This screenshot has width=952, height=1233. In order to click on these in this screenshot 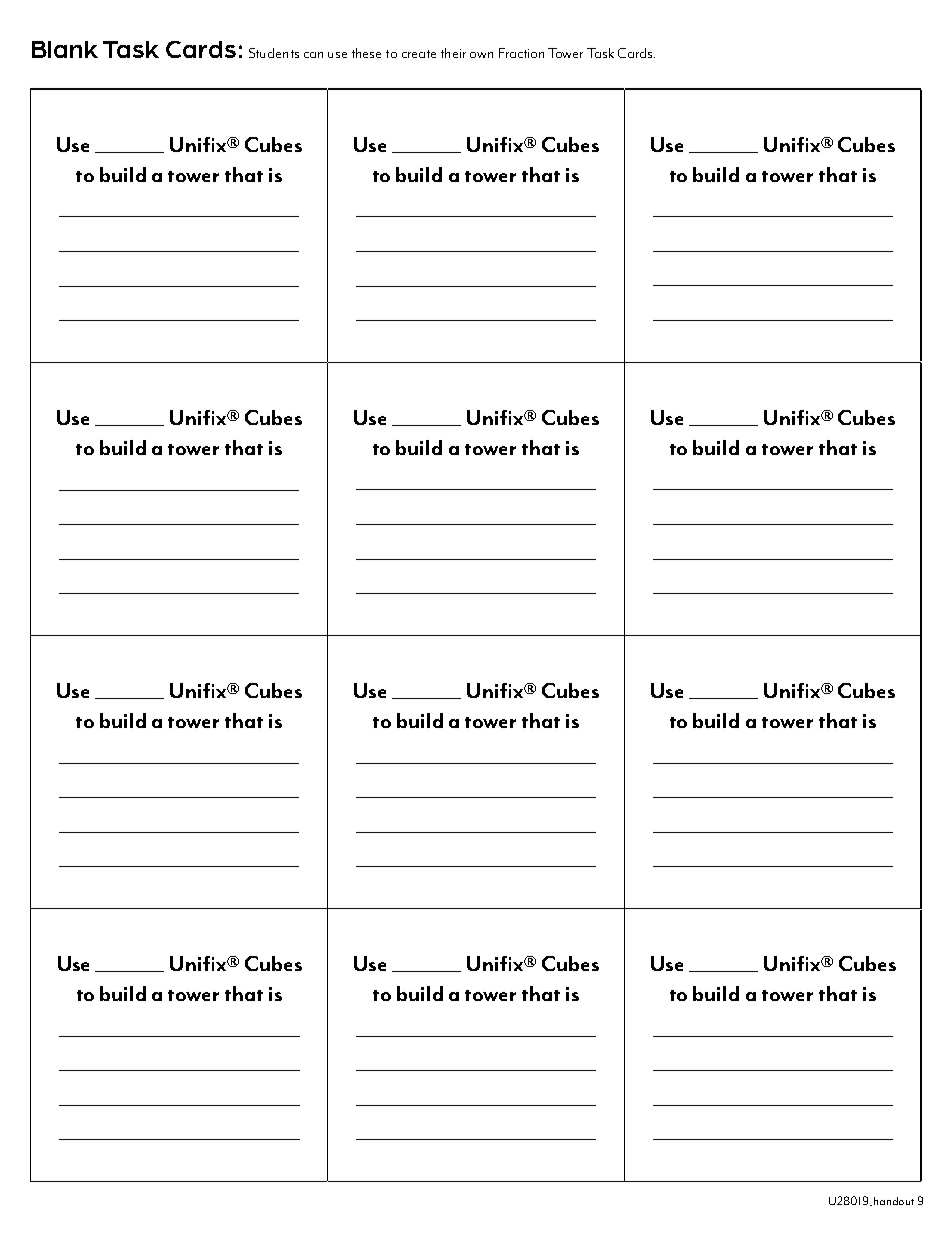, I will do `click(366, 53)`.
